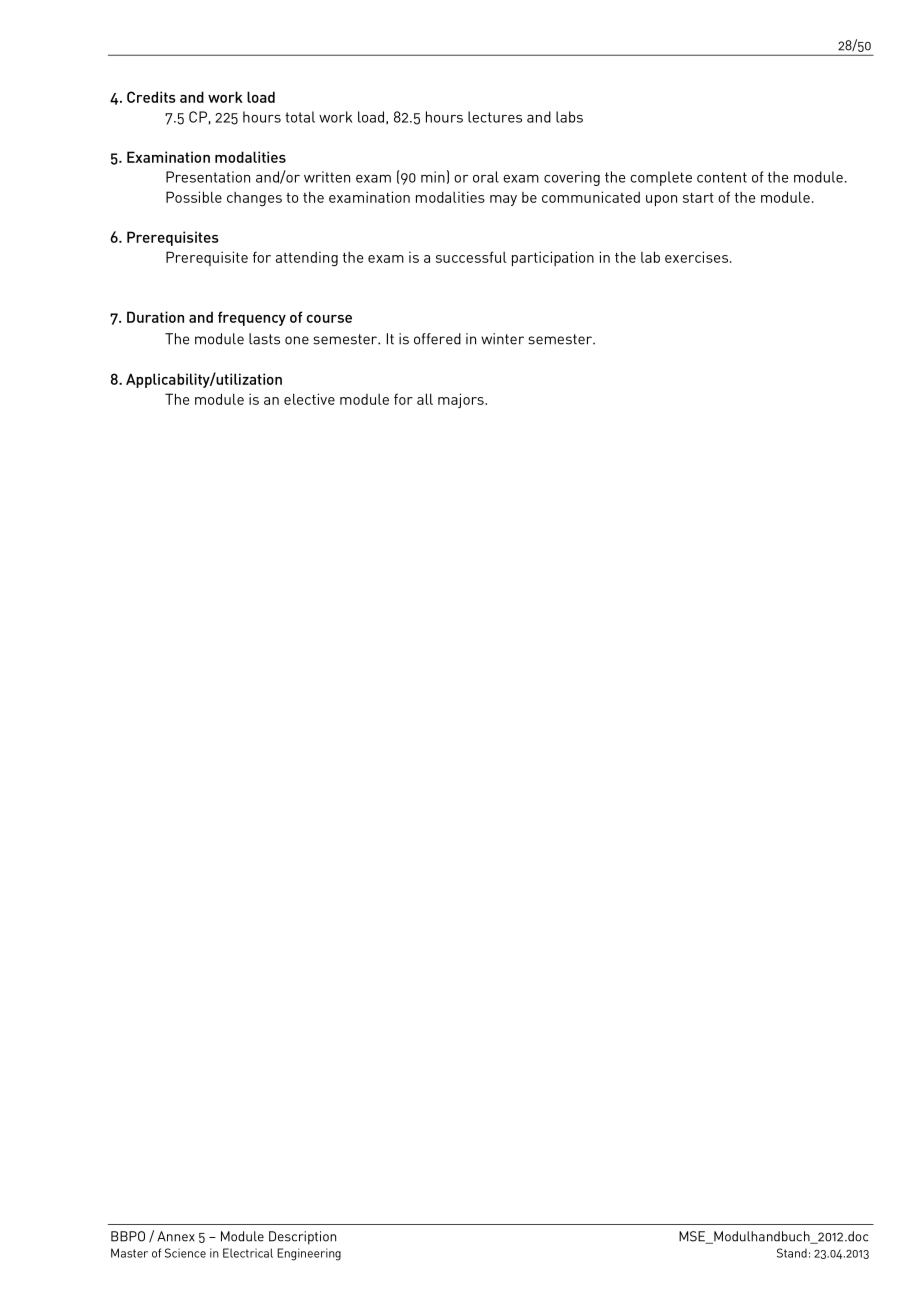 The width and height of the screenshot is (924, 1308). Describe the element at coordinates (208, 177) in the screenshot. I see `Presentation` at that location.
